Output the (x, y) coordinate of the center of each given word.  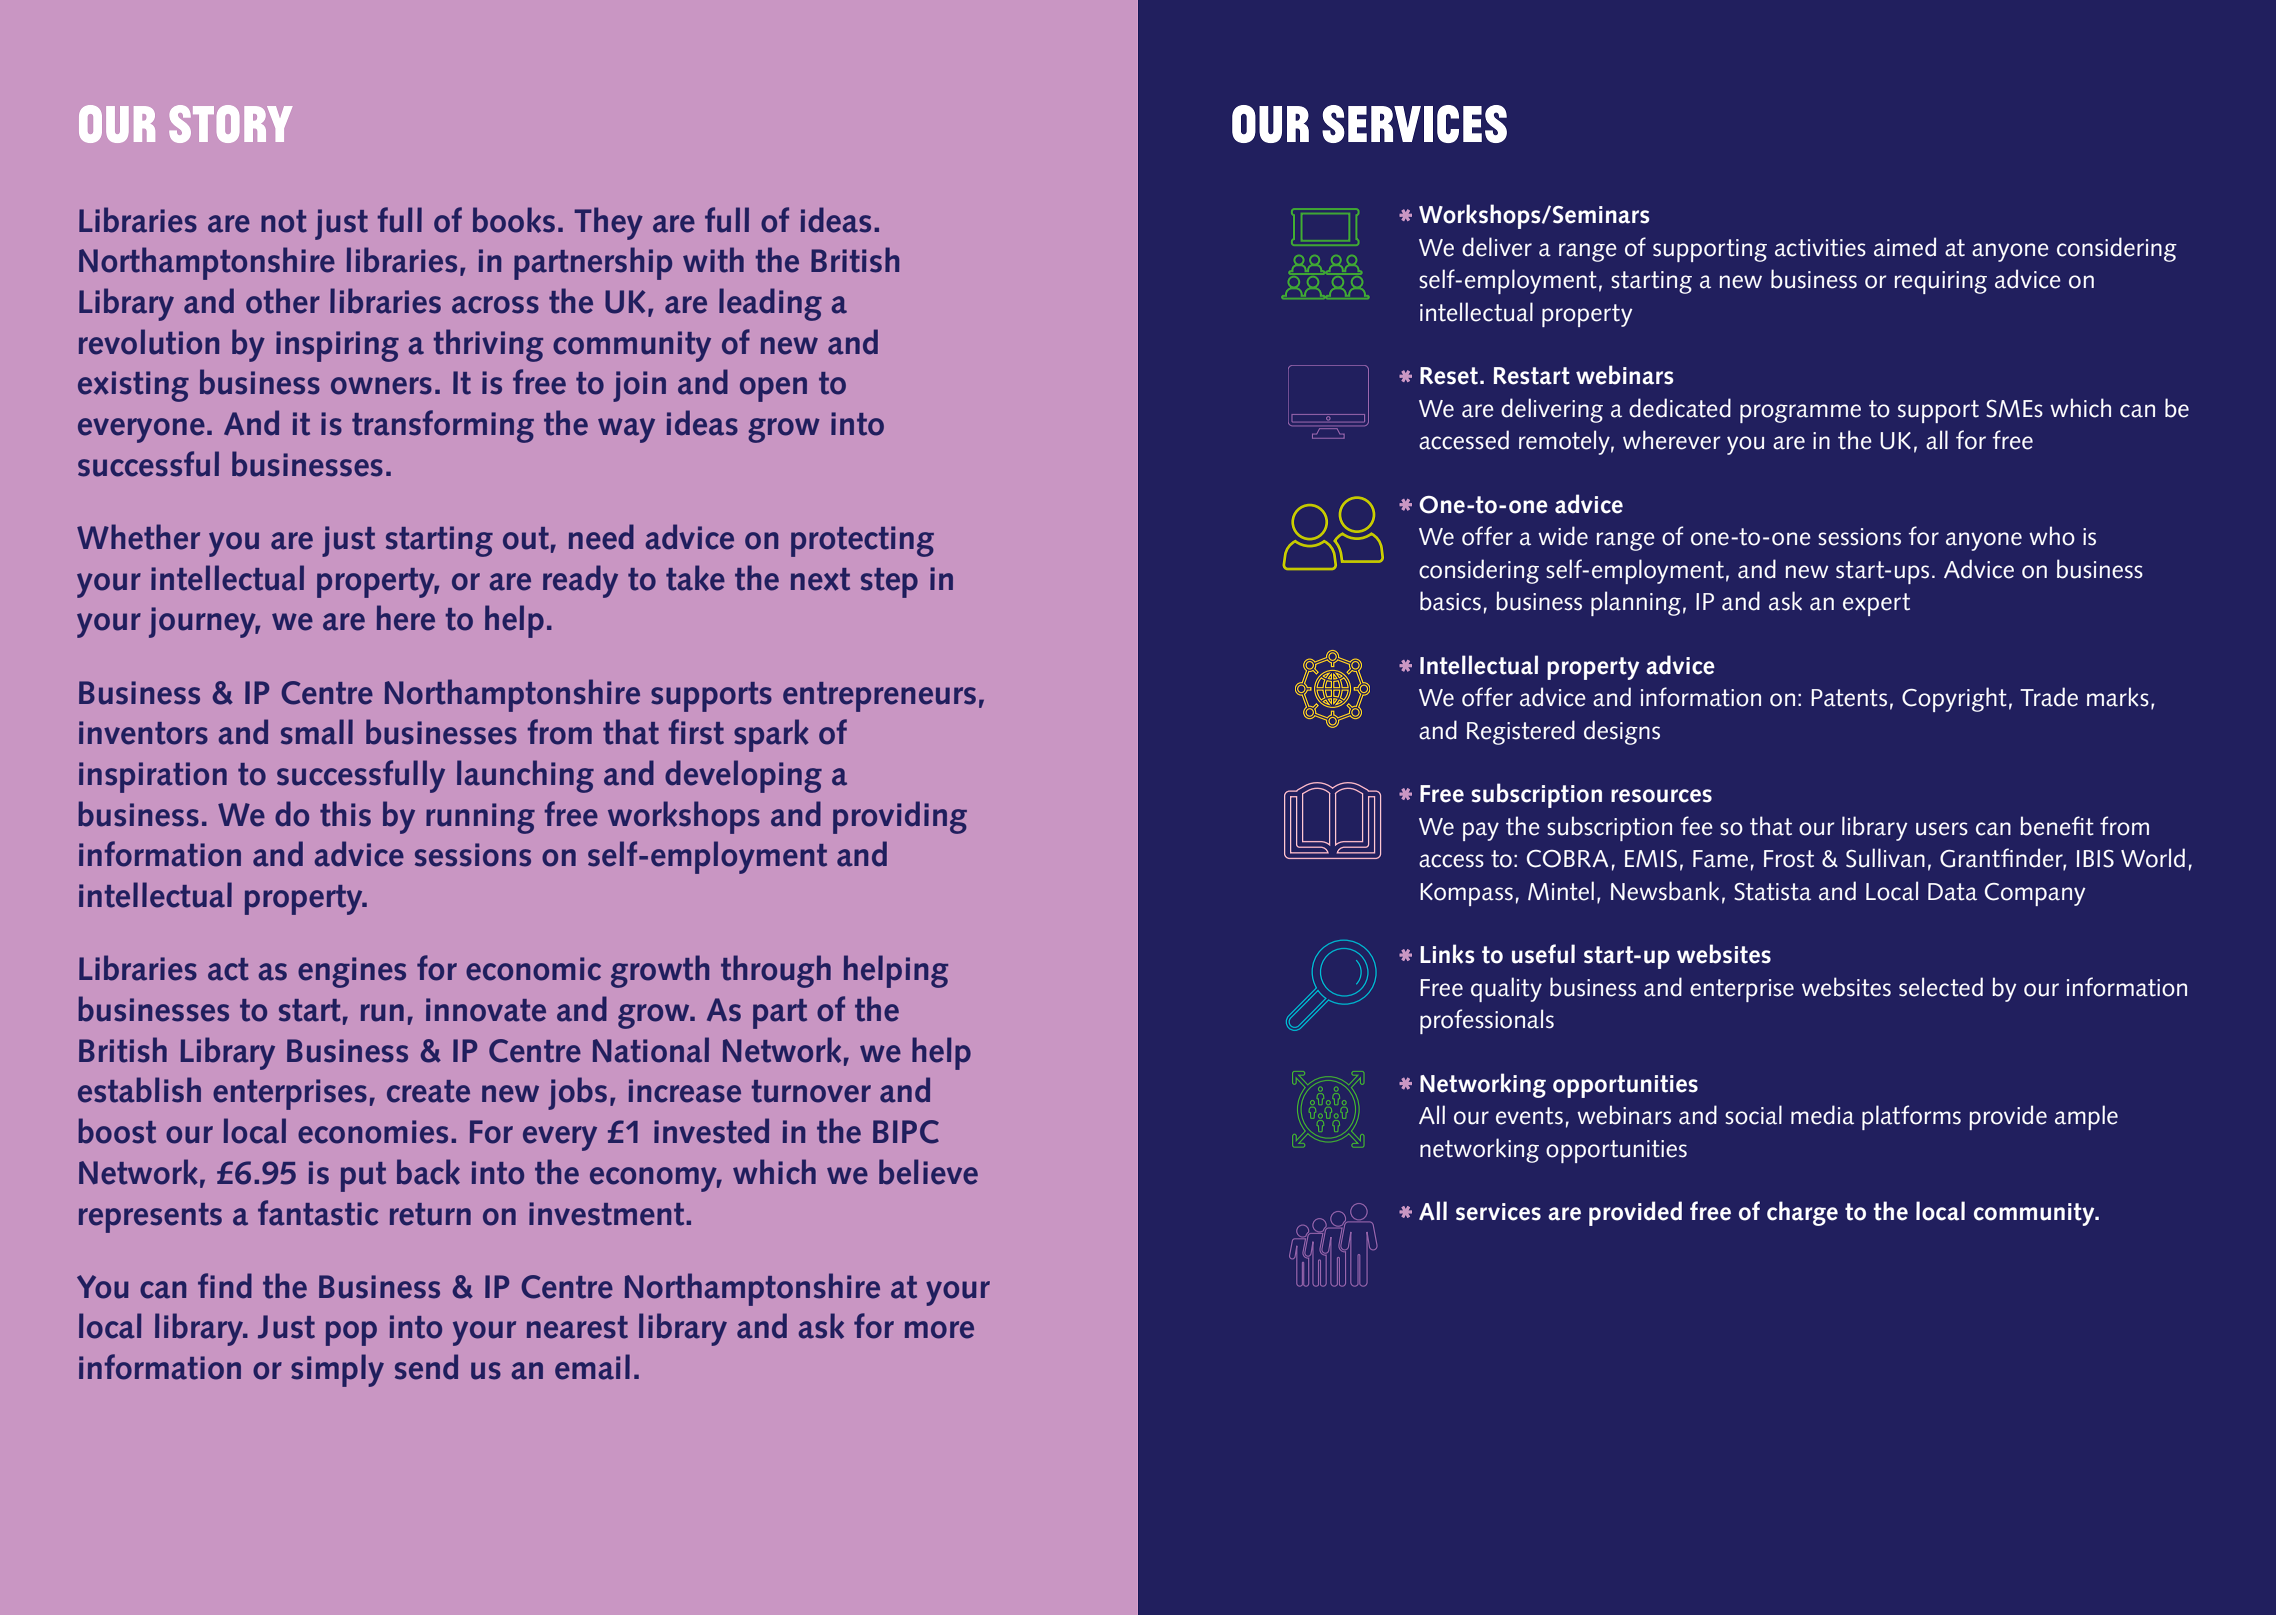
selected (1941, 987)
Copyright (1954, 699)
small (317, 732)
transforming (443, 426)
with (713, 260)
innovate (486, 1010)
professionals (1487, 1021)
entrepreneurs (879, 697)
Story (230, 124)
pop (351, 1333)
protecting (862, 541)
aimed (1905, 247)
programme (1800, 413)
